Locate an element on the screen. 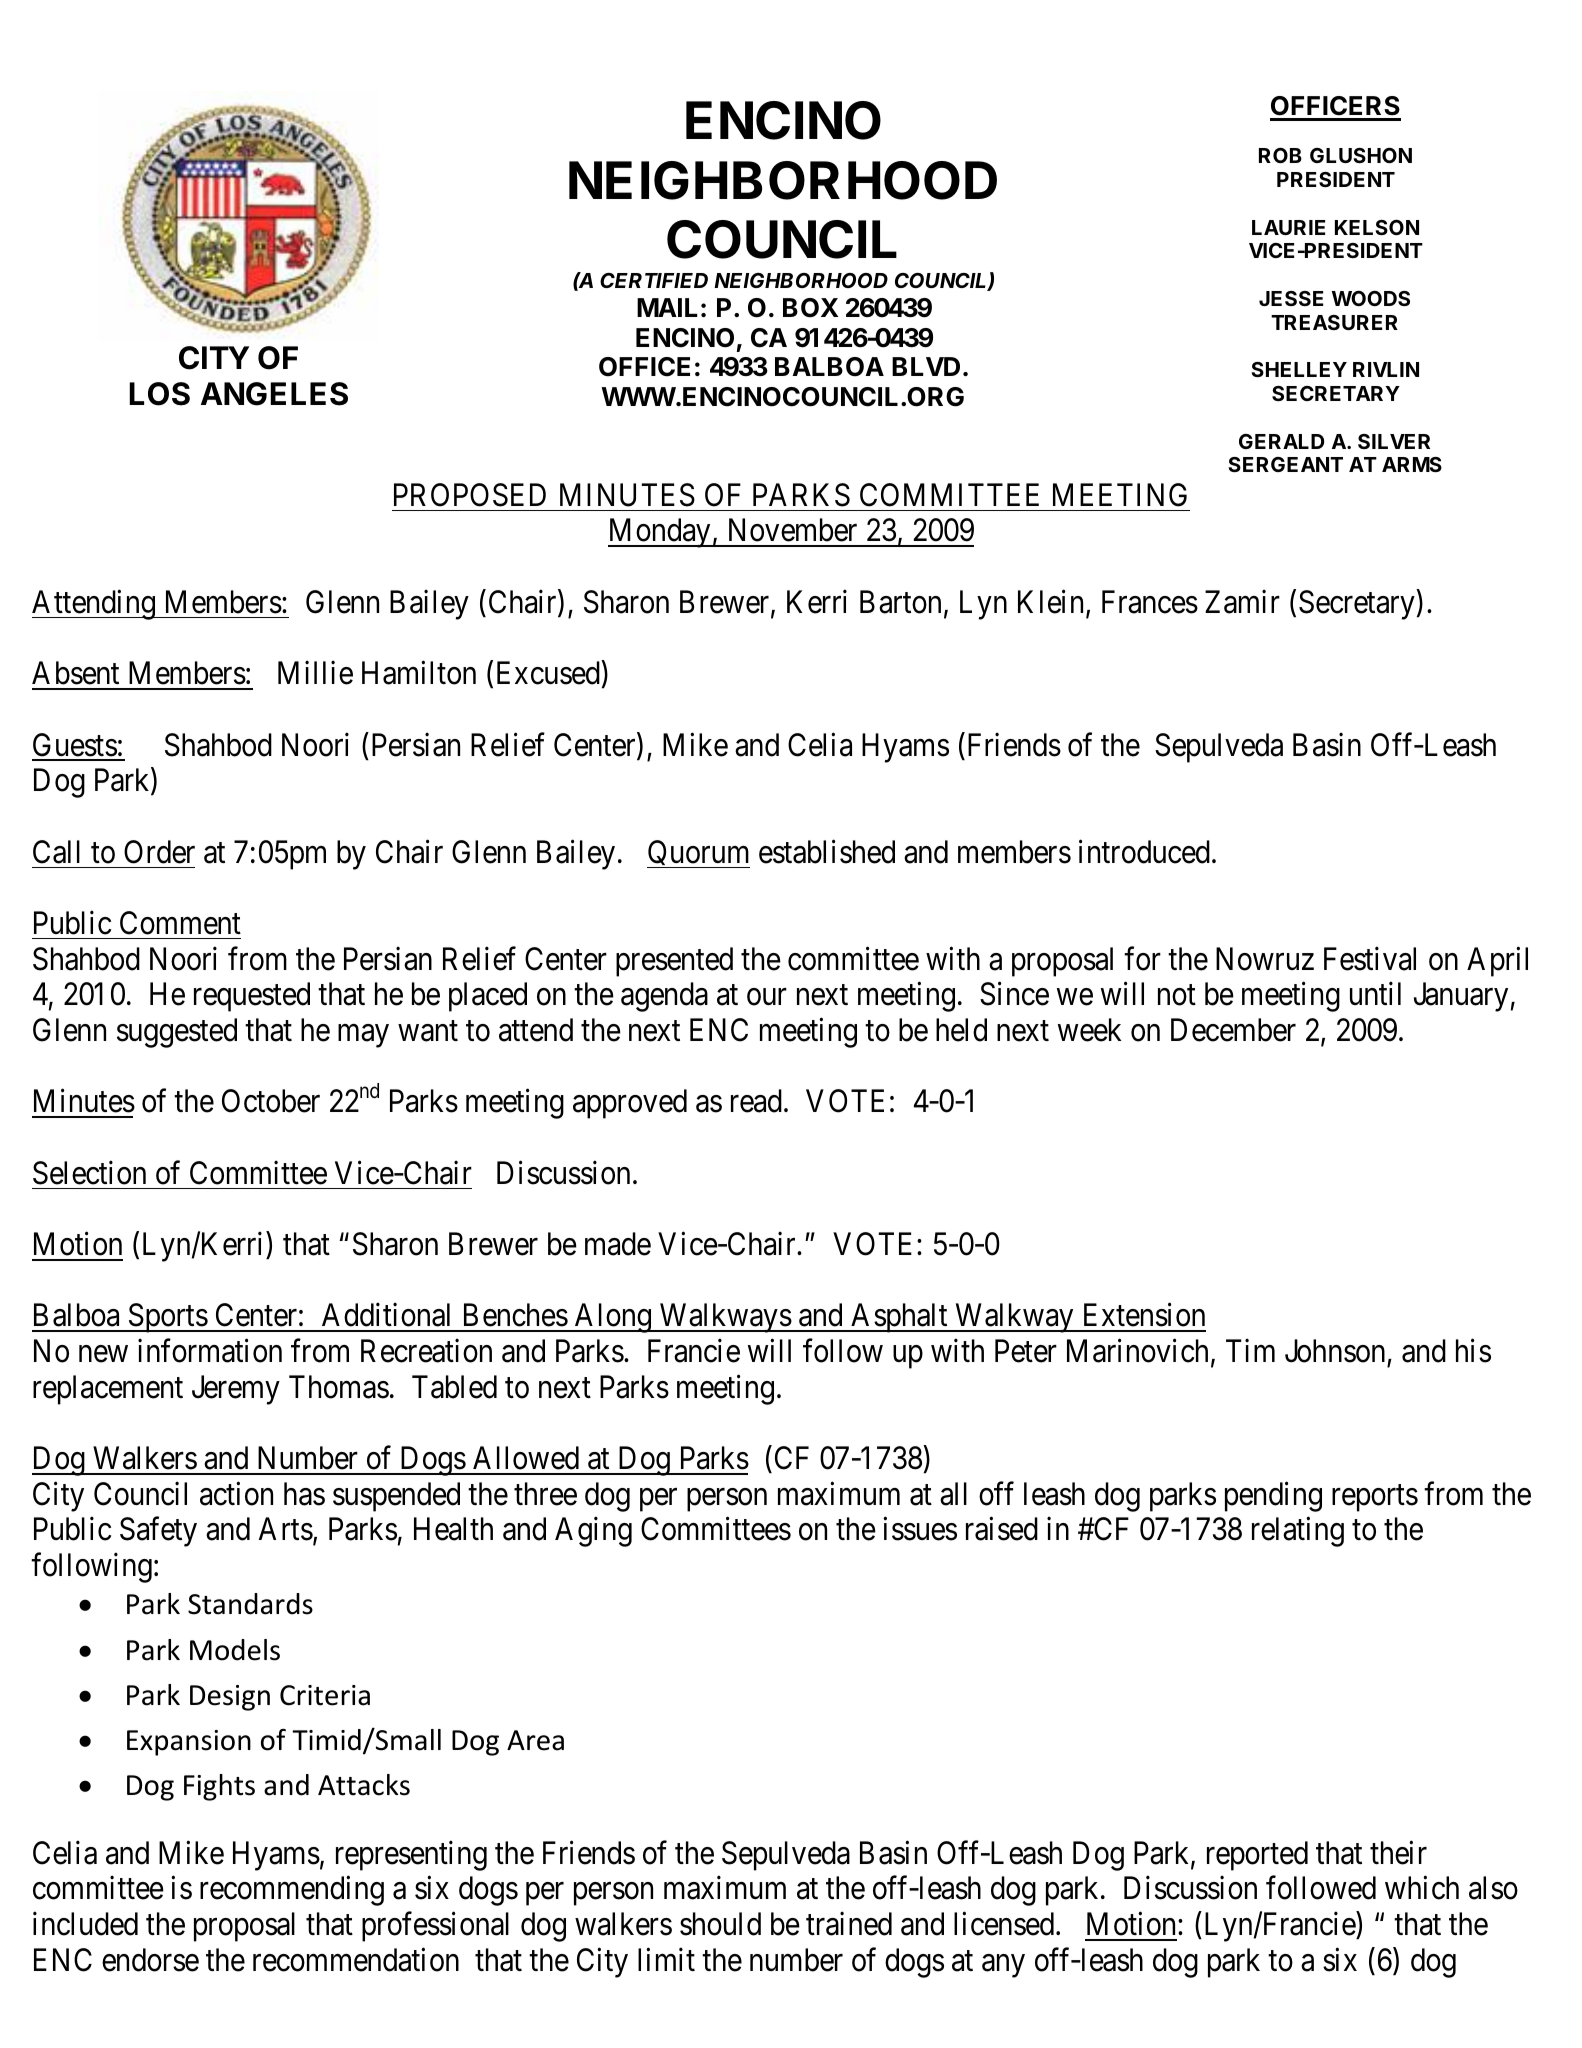  introduced is located at coordinates (1144, 851).
